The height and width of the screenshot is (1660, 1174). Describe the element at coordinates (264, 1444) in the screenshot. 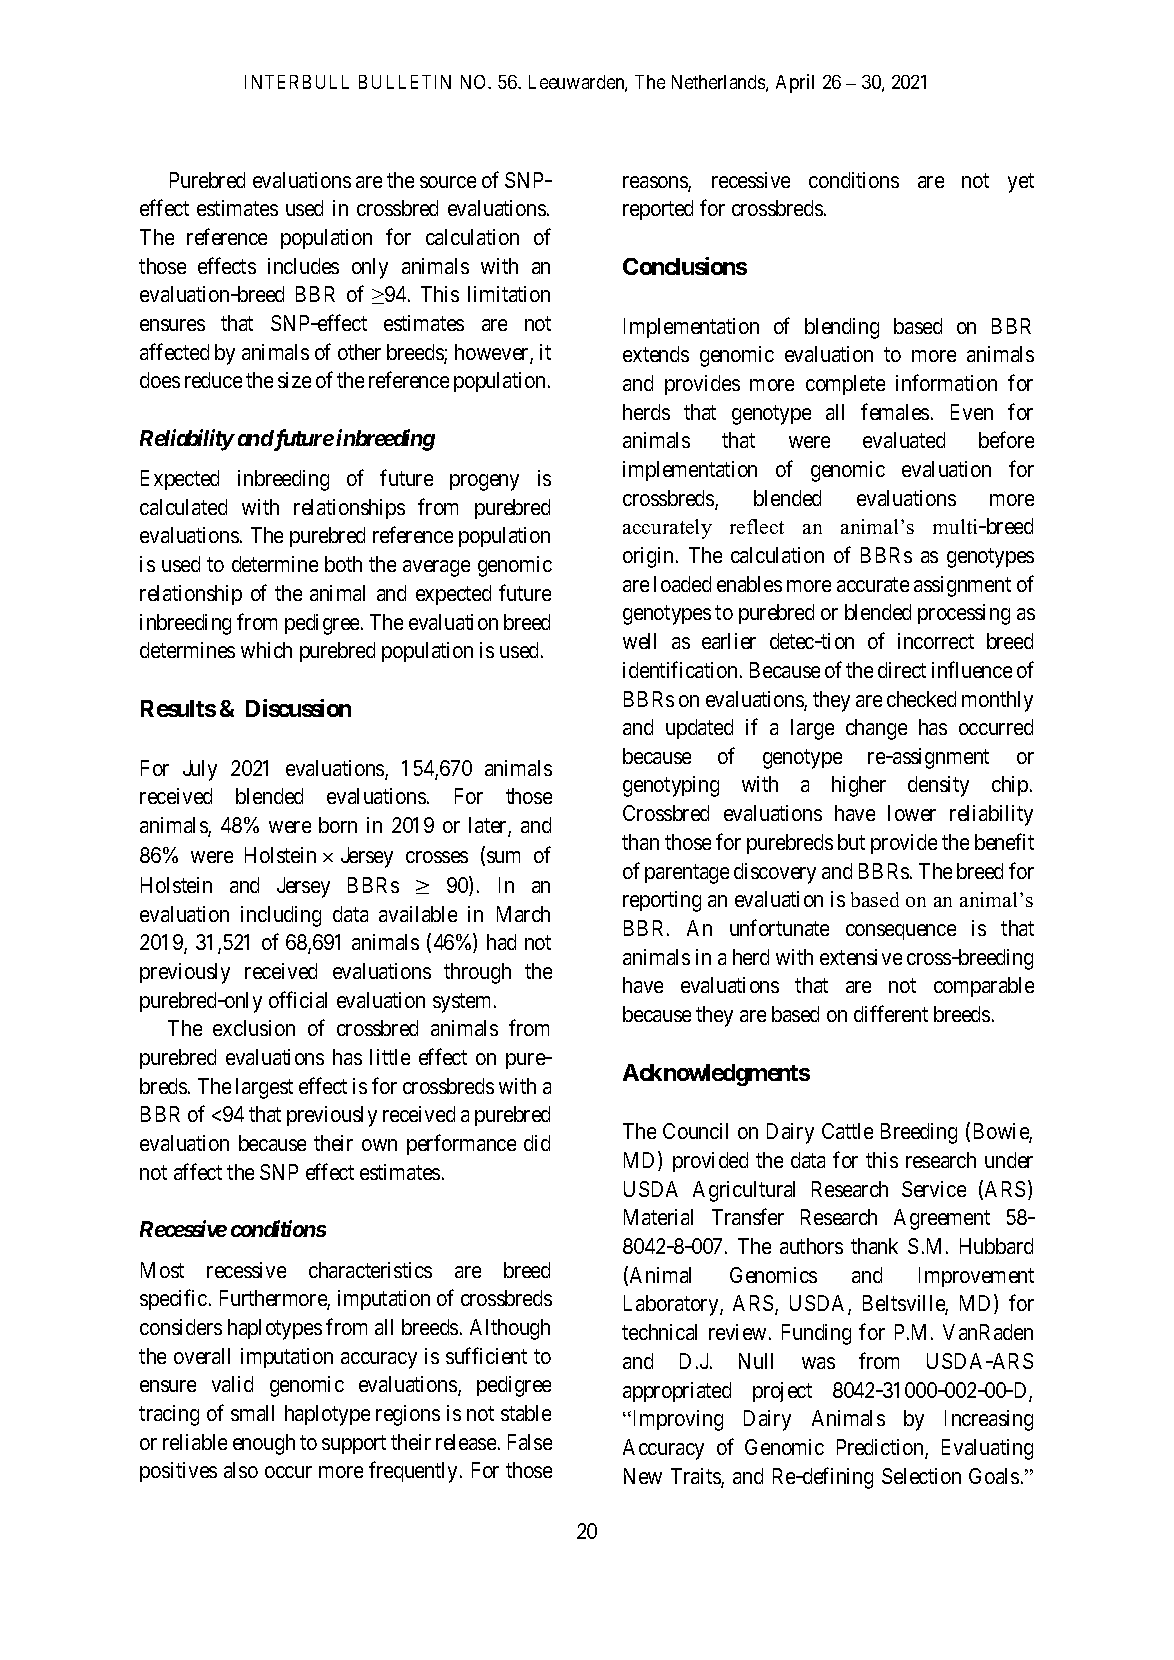

I see `enough` at that location.
